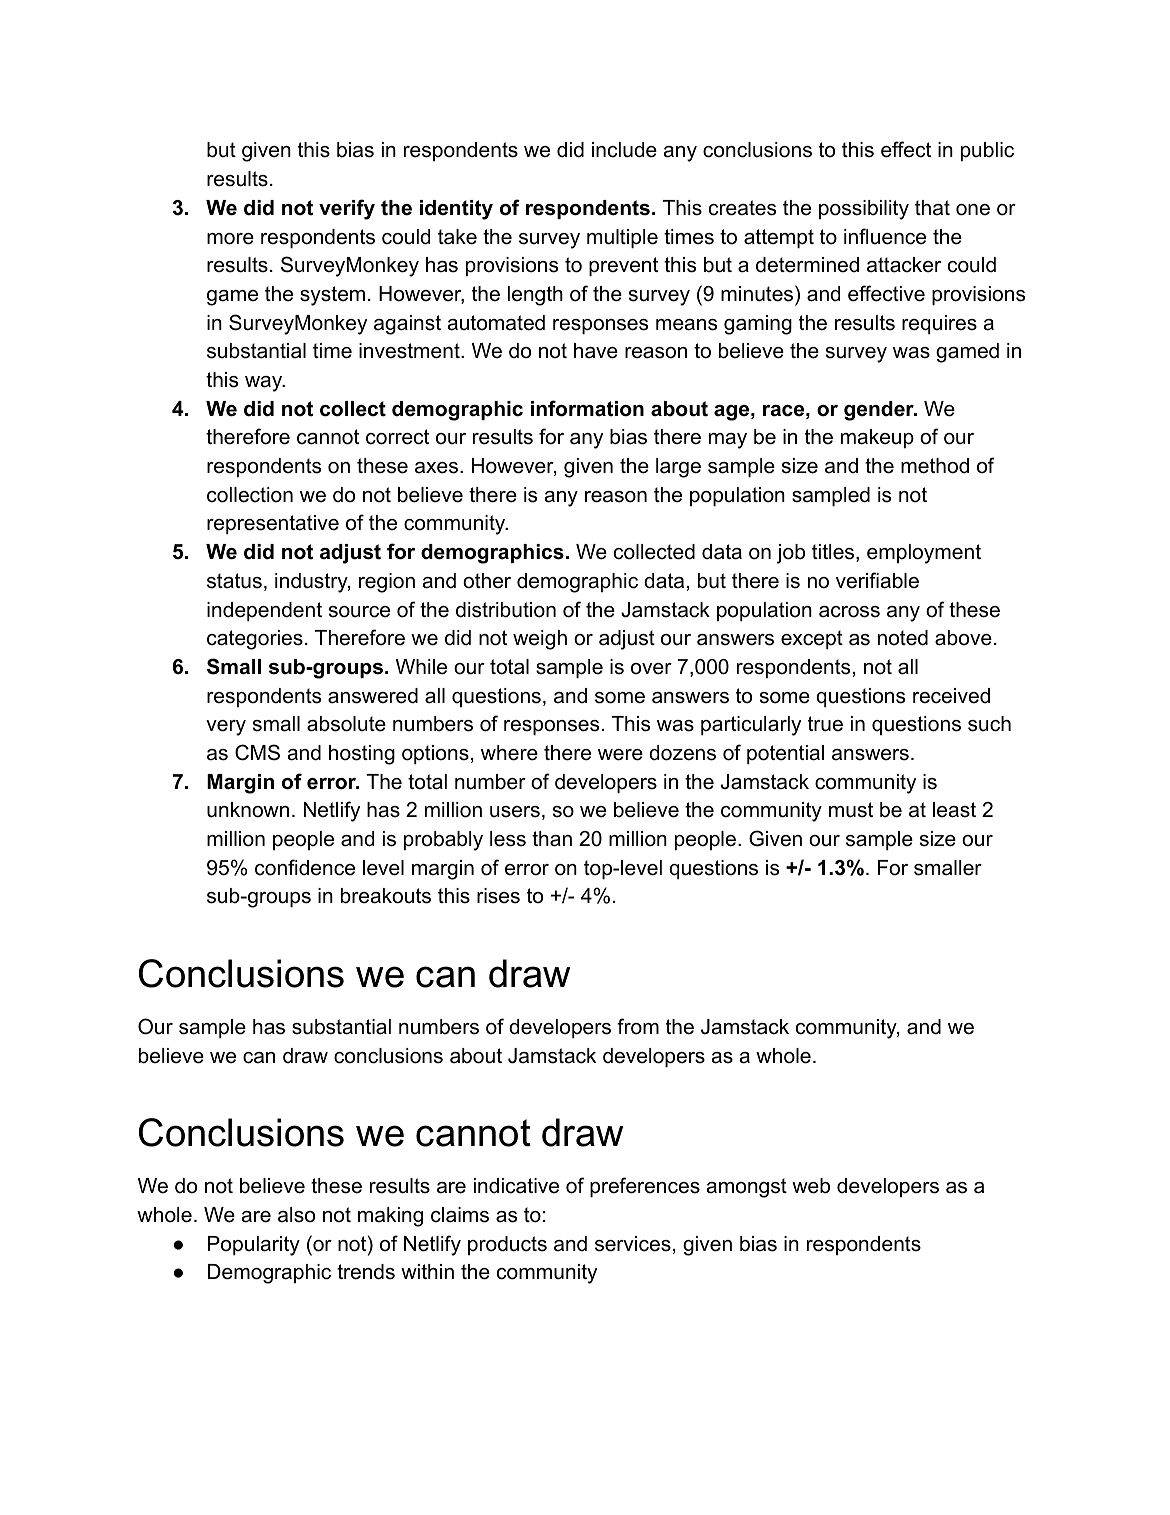 This image has height=1515, width=1170. I want to click on must, so click(851, 810).
